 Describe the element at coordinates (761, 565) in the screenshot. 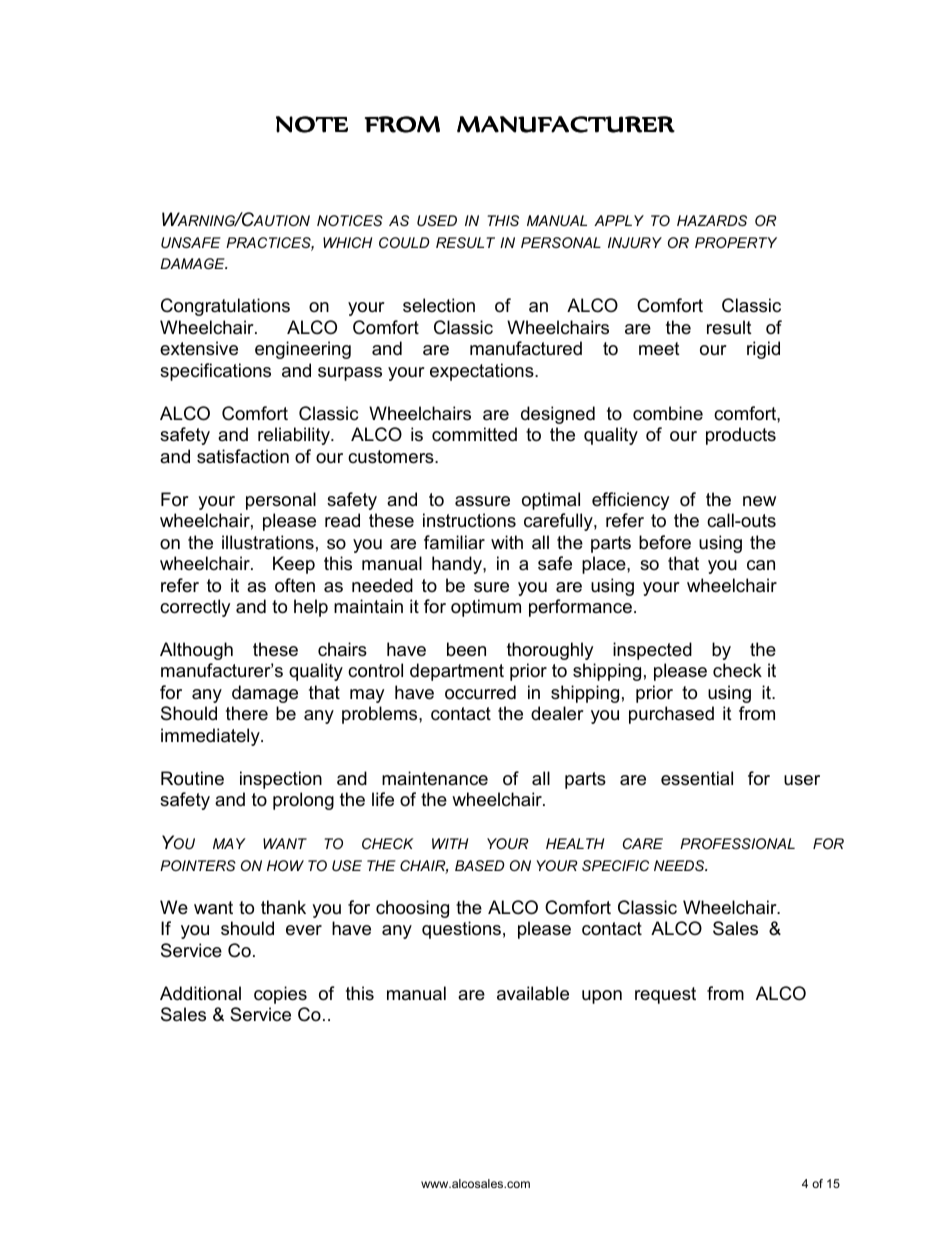

I see `can` at that location.
